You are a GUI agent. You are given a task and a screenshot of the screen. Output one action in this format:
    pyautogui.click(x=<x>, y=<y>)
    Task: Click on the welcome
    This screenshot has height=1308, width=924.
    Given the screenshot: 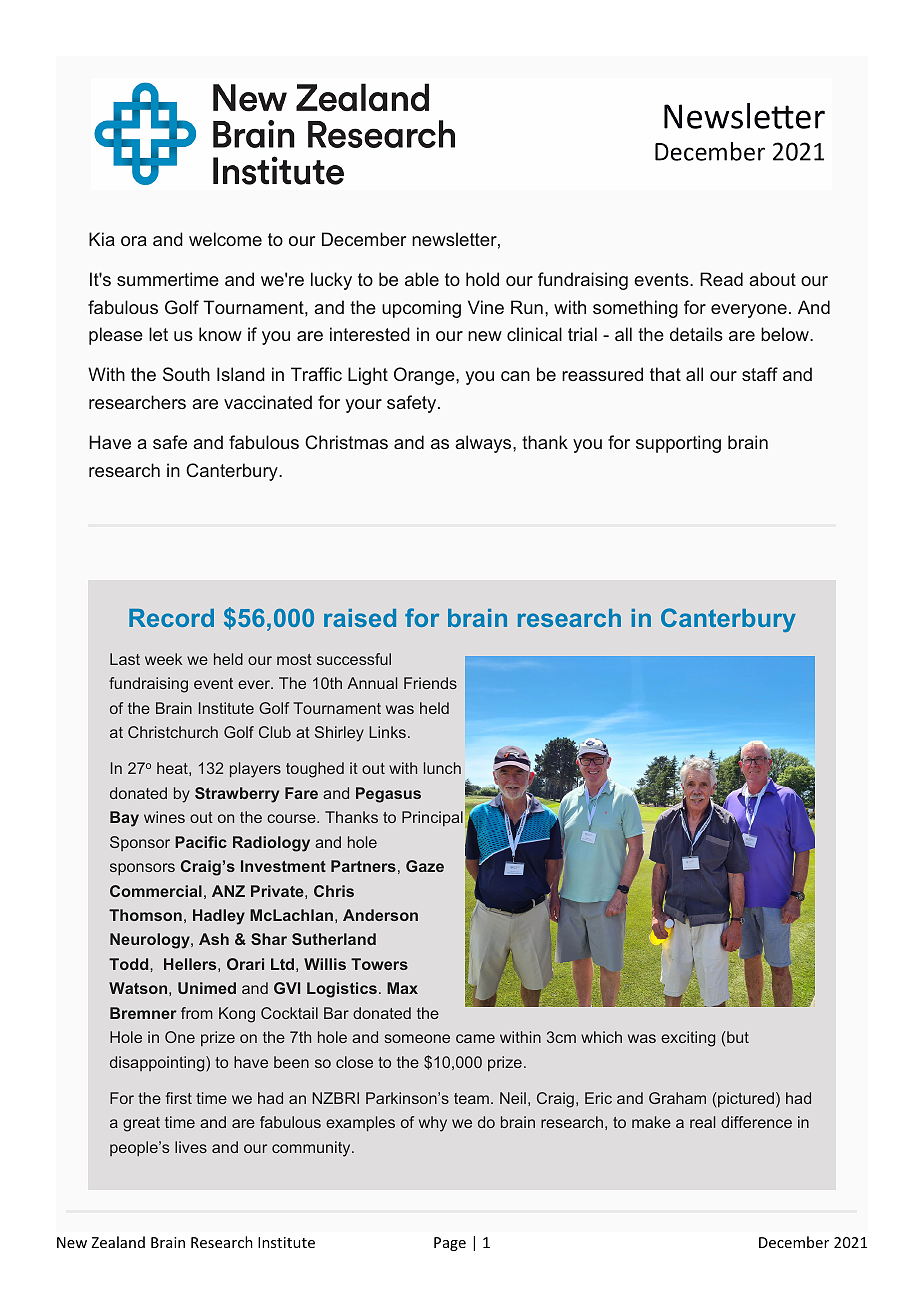 What is the action you would take?
    pyautogui.click(x=225, y=239)
